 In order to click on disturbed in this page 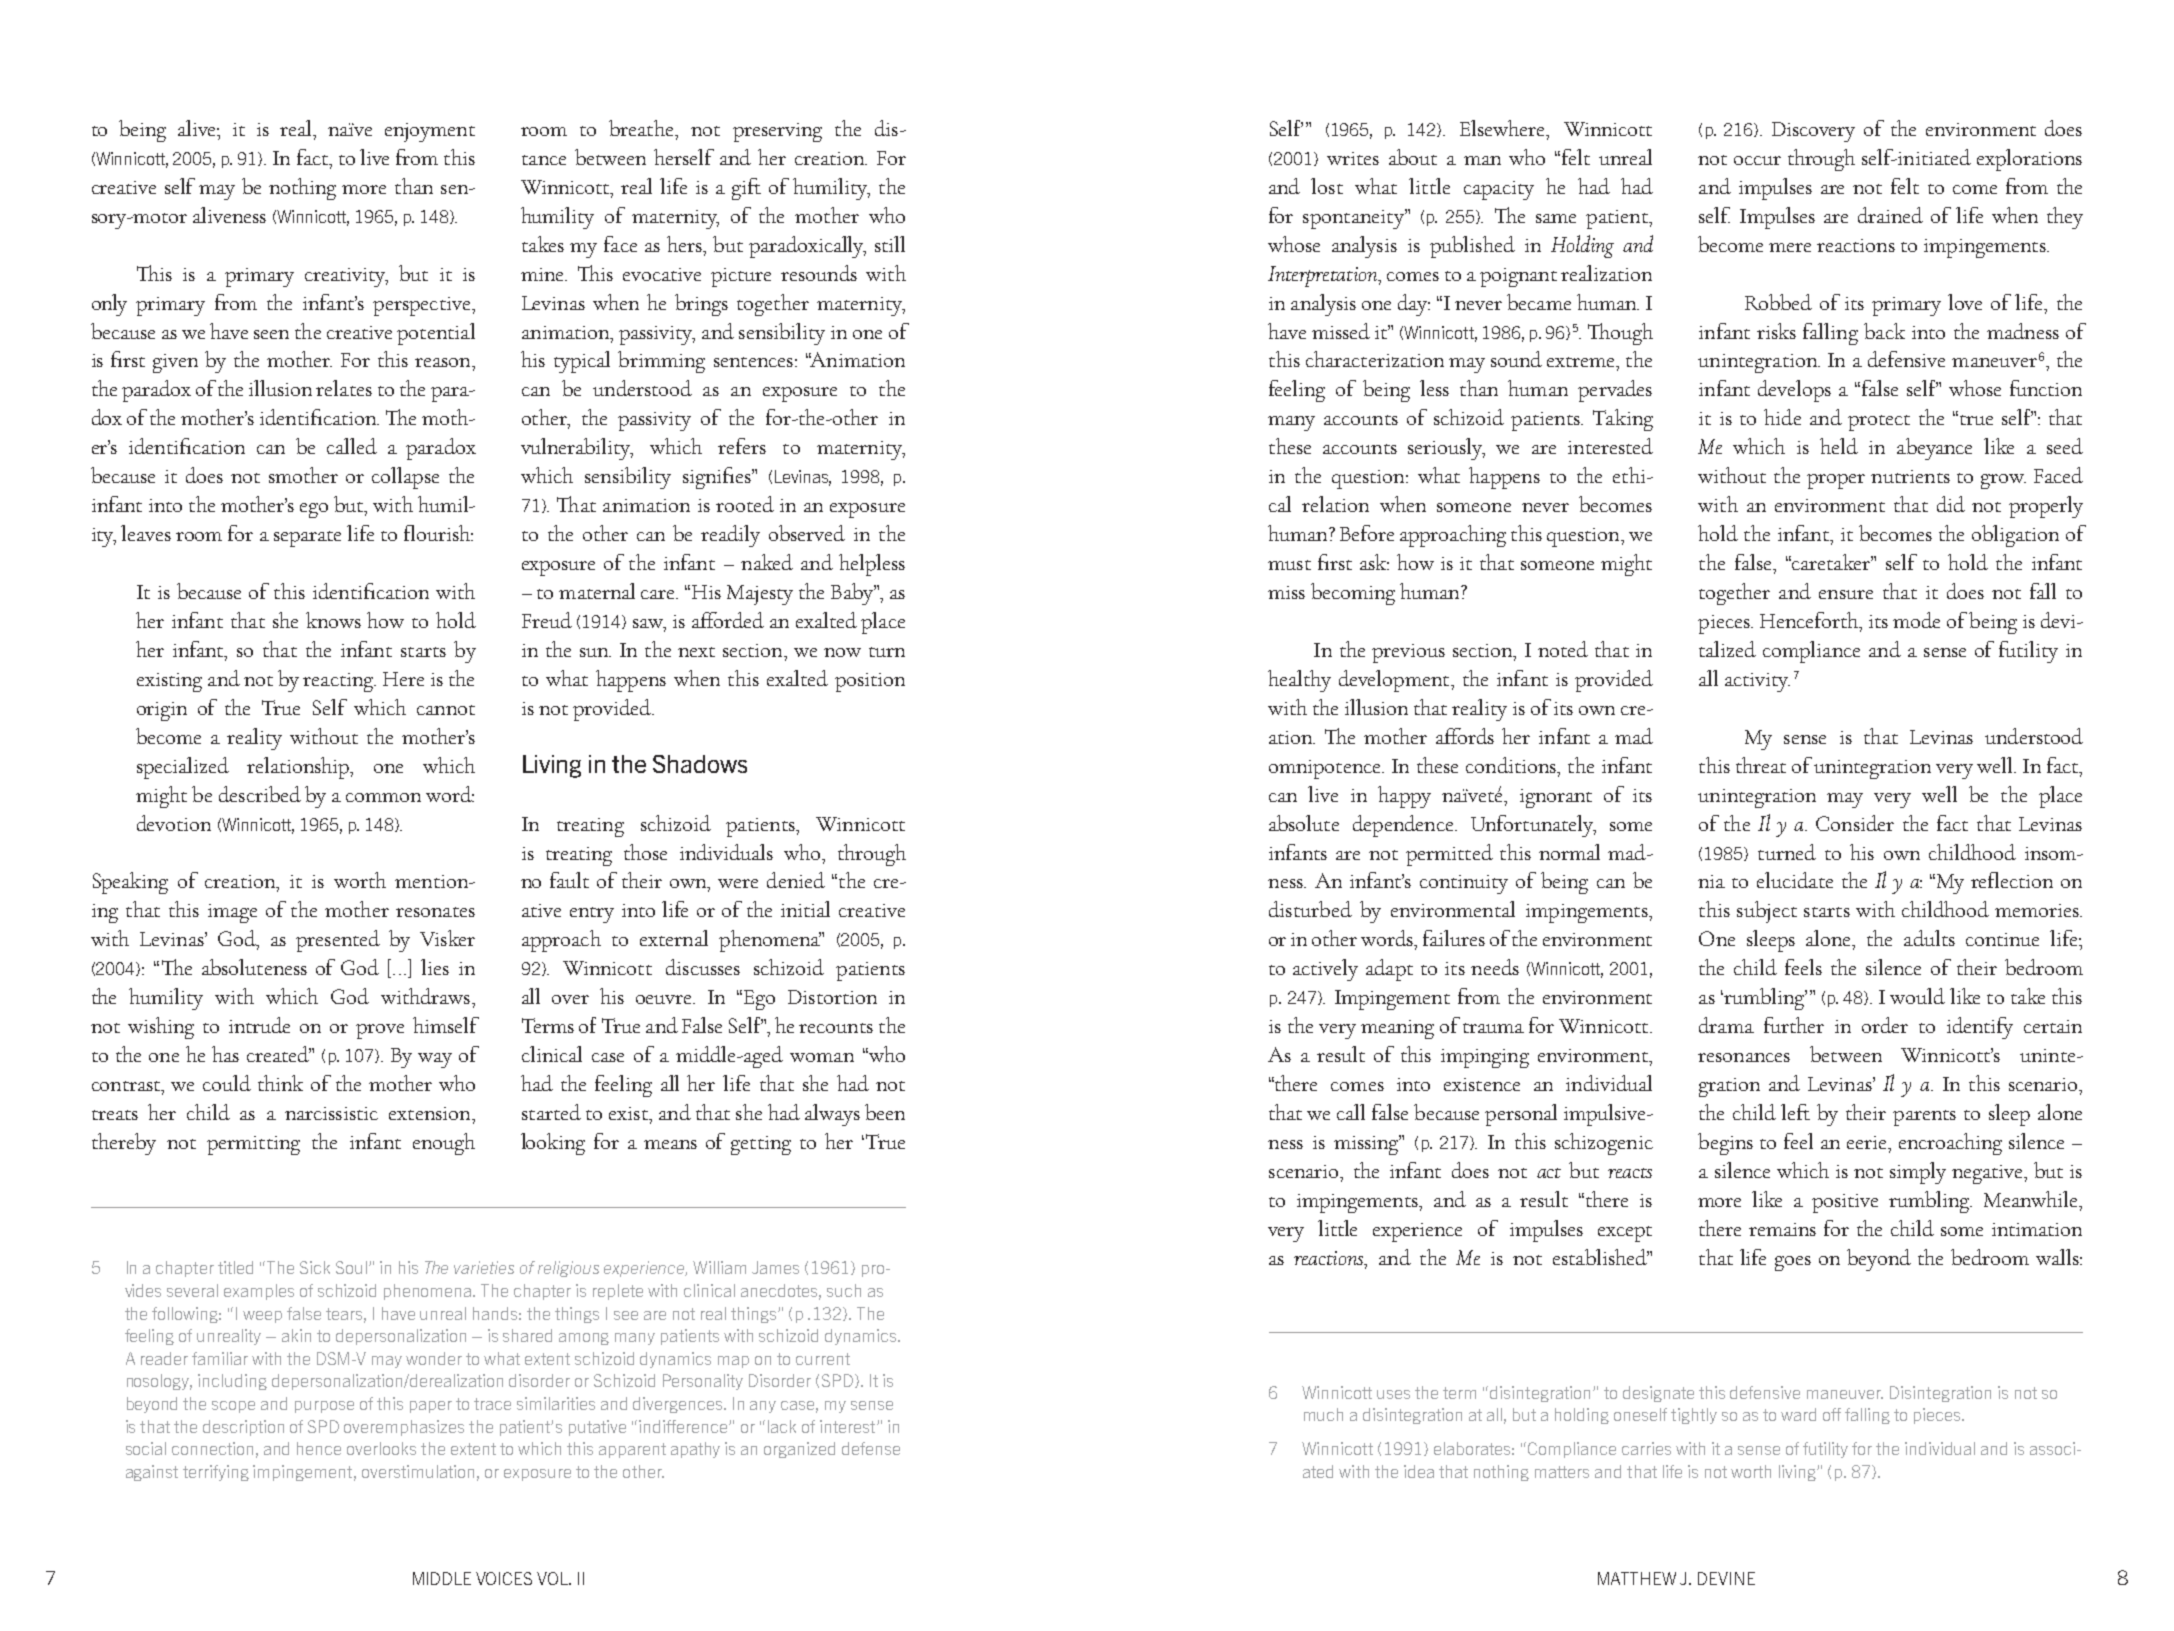, I will do `click(1310, 909)`.
